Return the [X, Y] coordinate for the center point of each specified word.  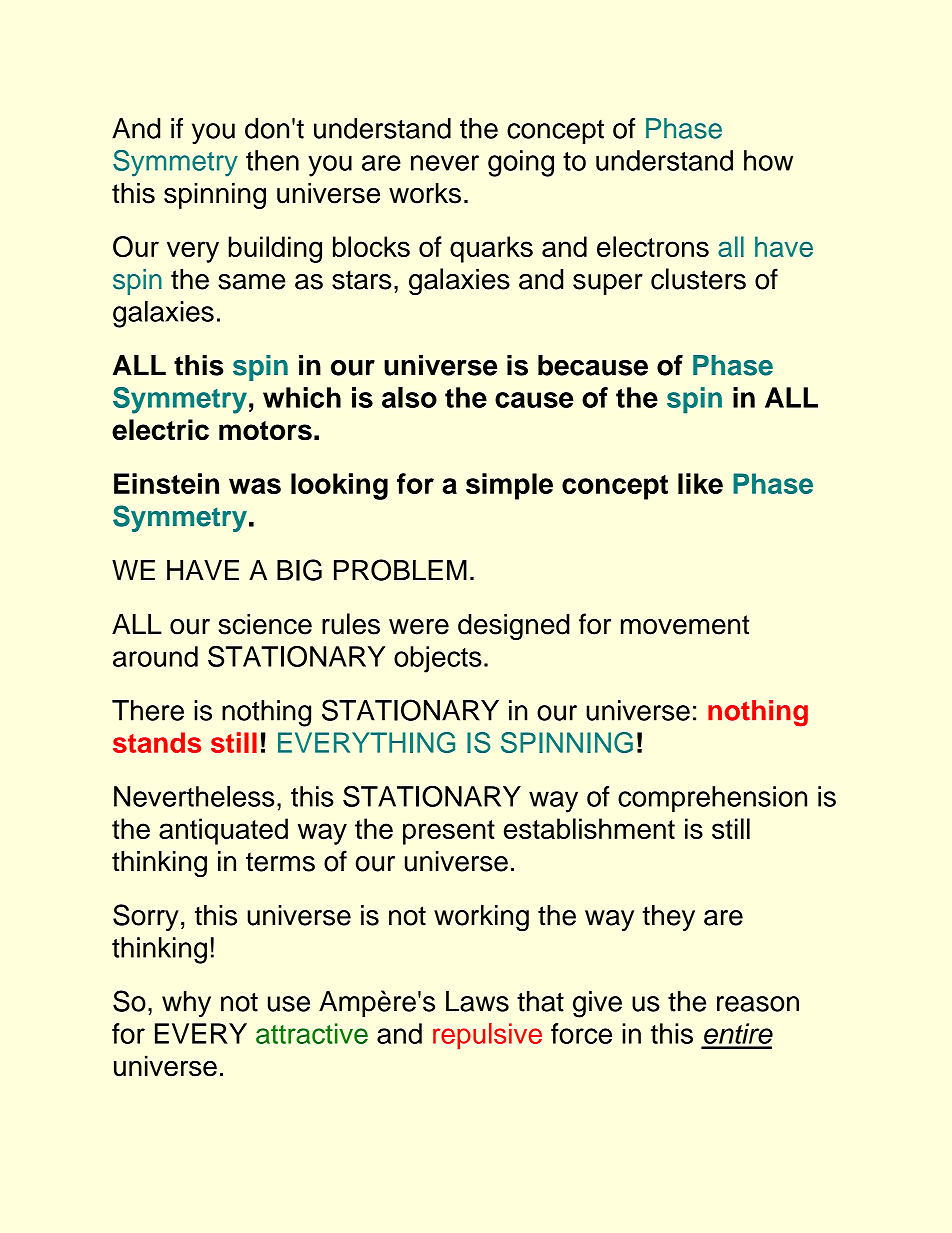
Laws [477, 1001]
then [272, 160]
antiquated [223, 831]
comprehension [712, 799]
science [265, 624]
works [425, 193]
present [449, 832]
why [186, 1004]
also [409, 397]
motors [265, 431]
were [419, 627]
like [700, 483]
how [768, 160]
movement [685, 625]
